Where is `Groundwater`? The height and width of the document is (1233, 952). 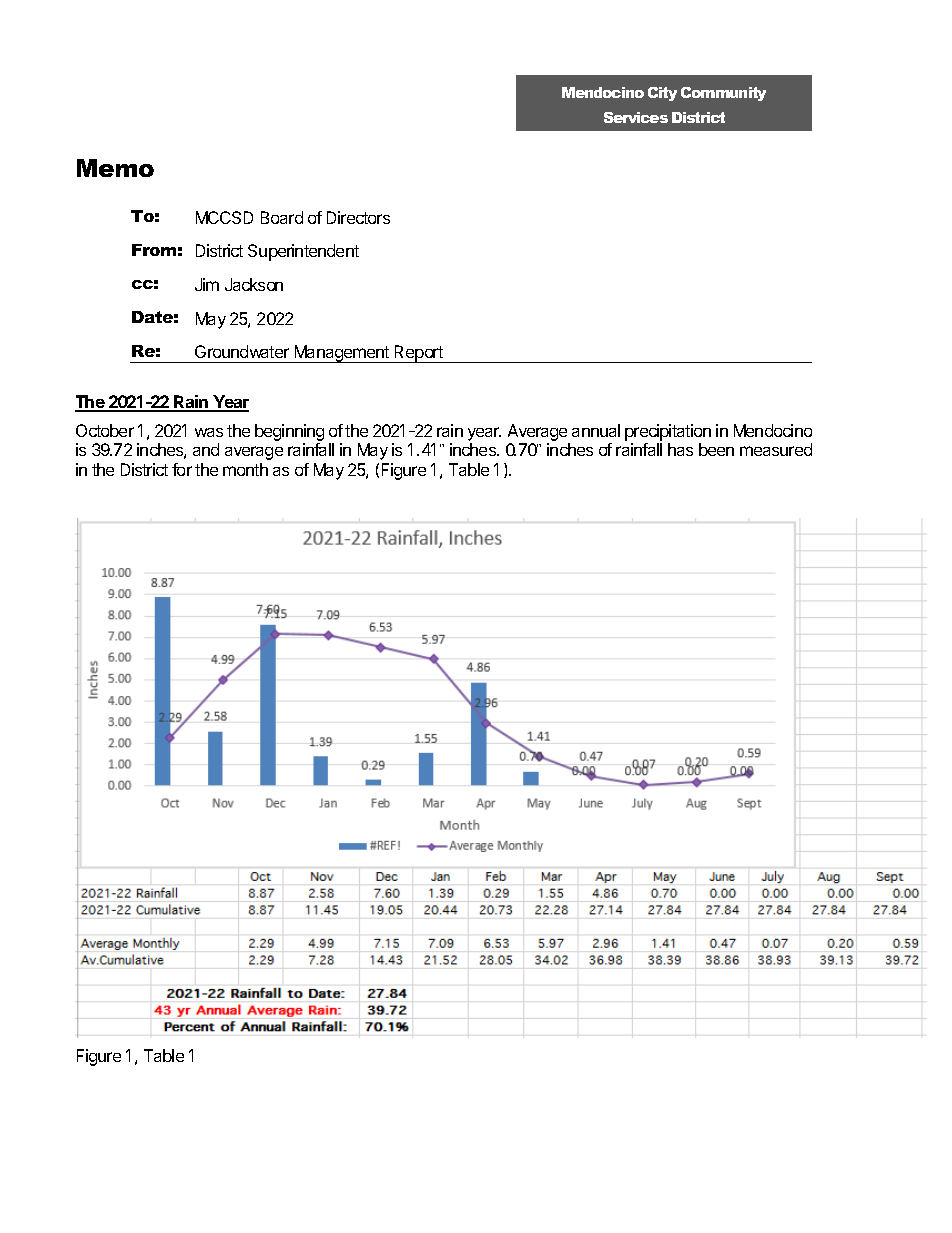 Groundwater is located at coordinates (242, 351).
